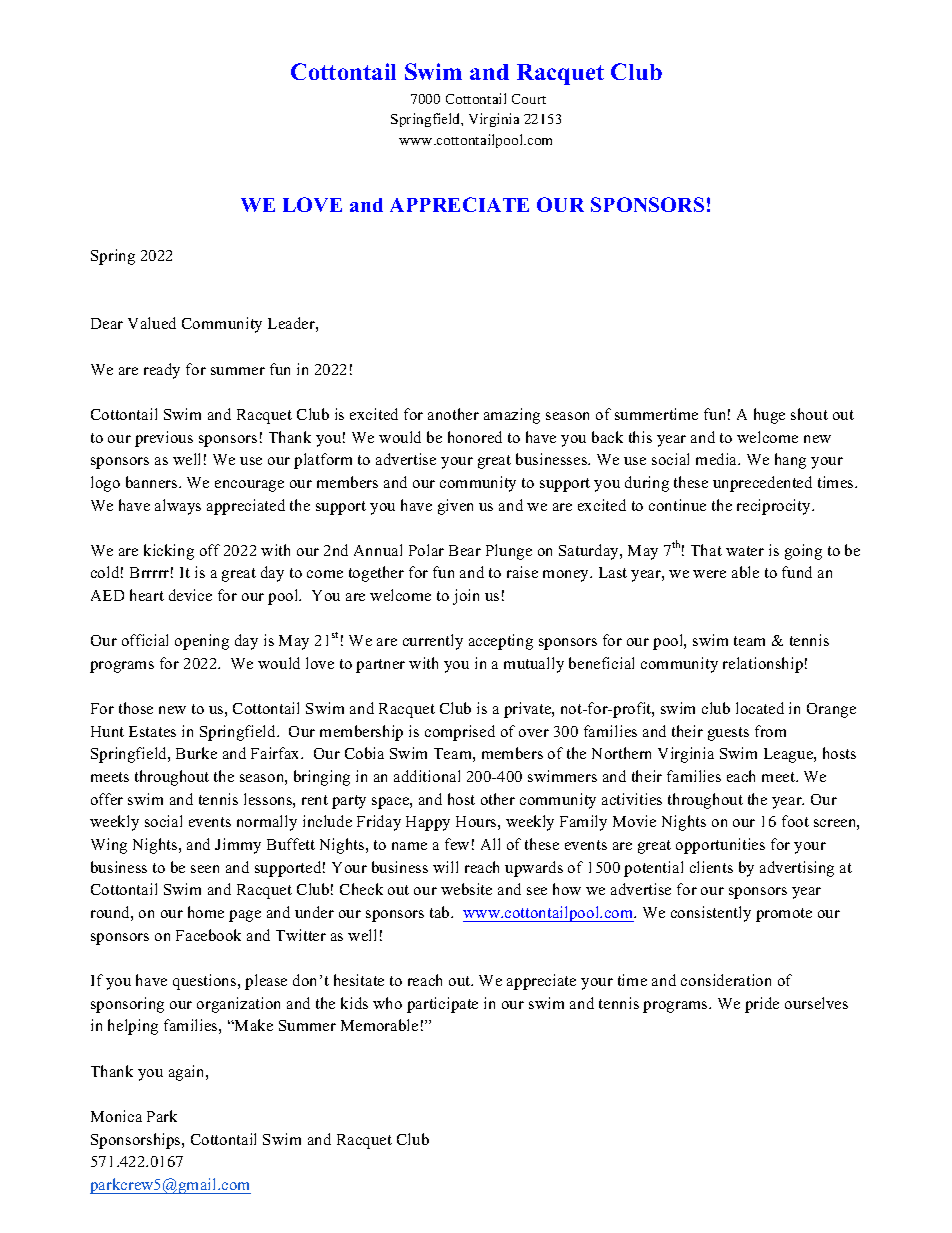 The image size is (952, 1233). Describe the element at coordinates (152, 323) in the screenshot. I see `Valued` at that location.
